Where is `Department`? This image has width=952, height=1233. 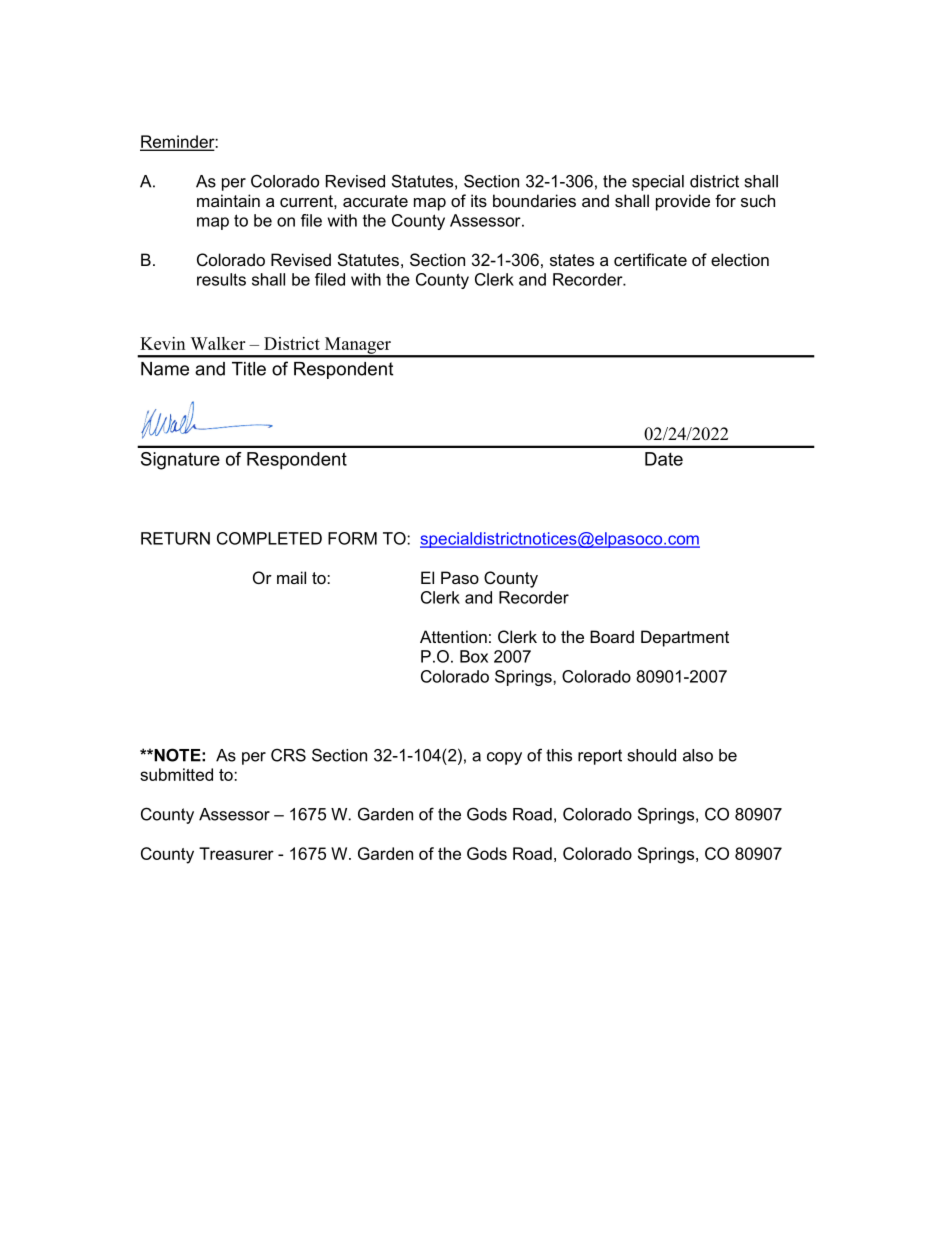
Department is located at coordinates (685, 638).
